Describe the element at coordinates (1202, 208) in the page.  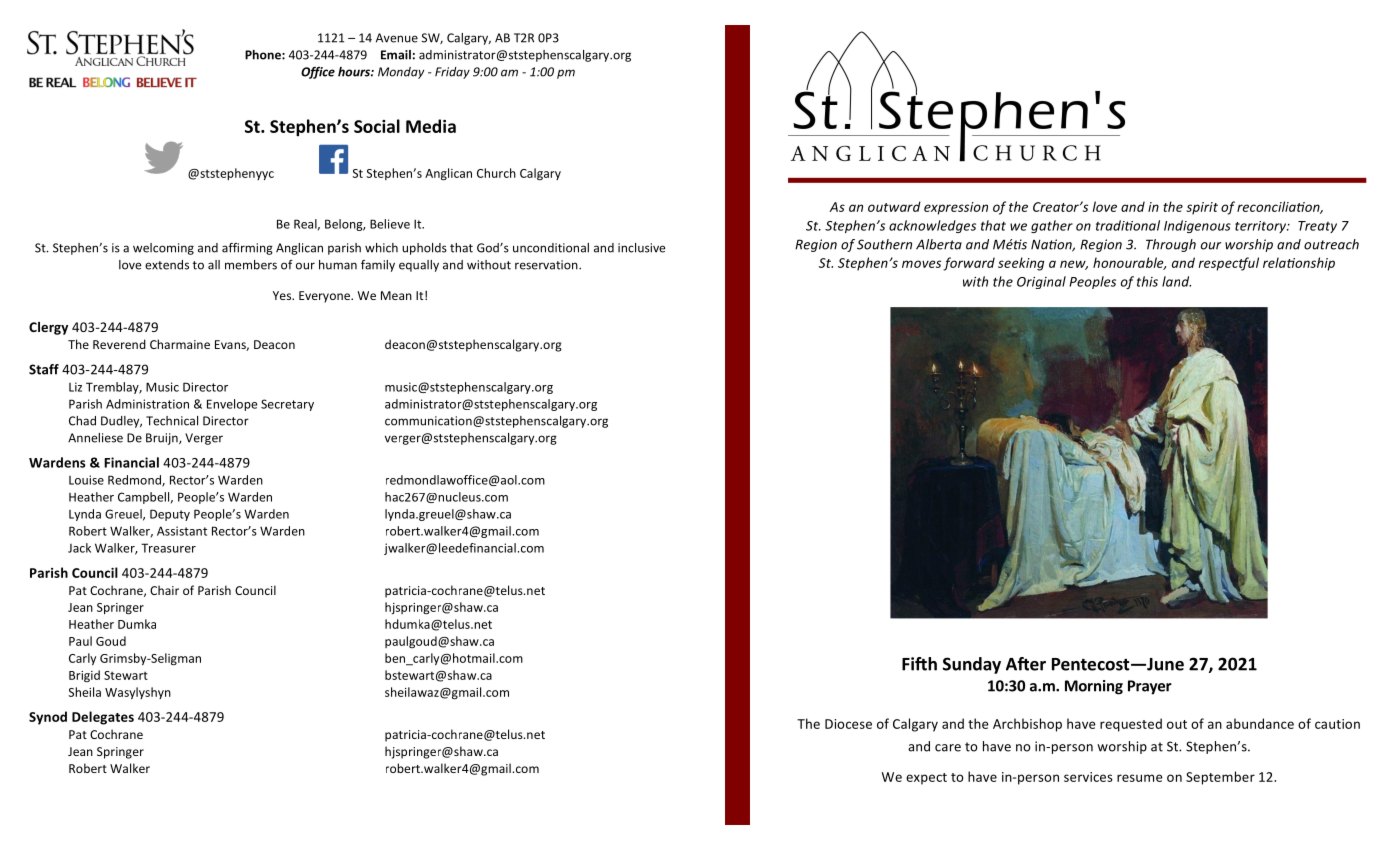
I see `spirit` at that location.
